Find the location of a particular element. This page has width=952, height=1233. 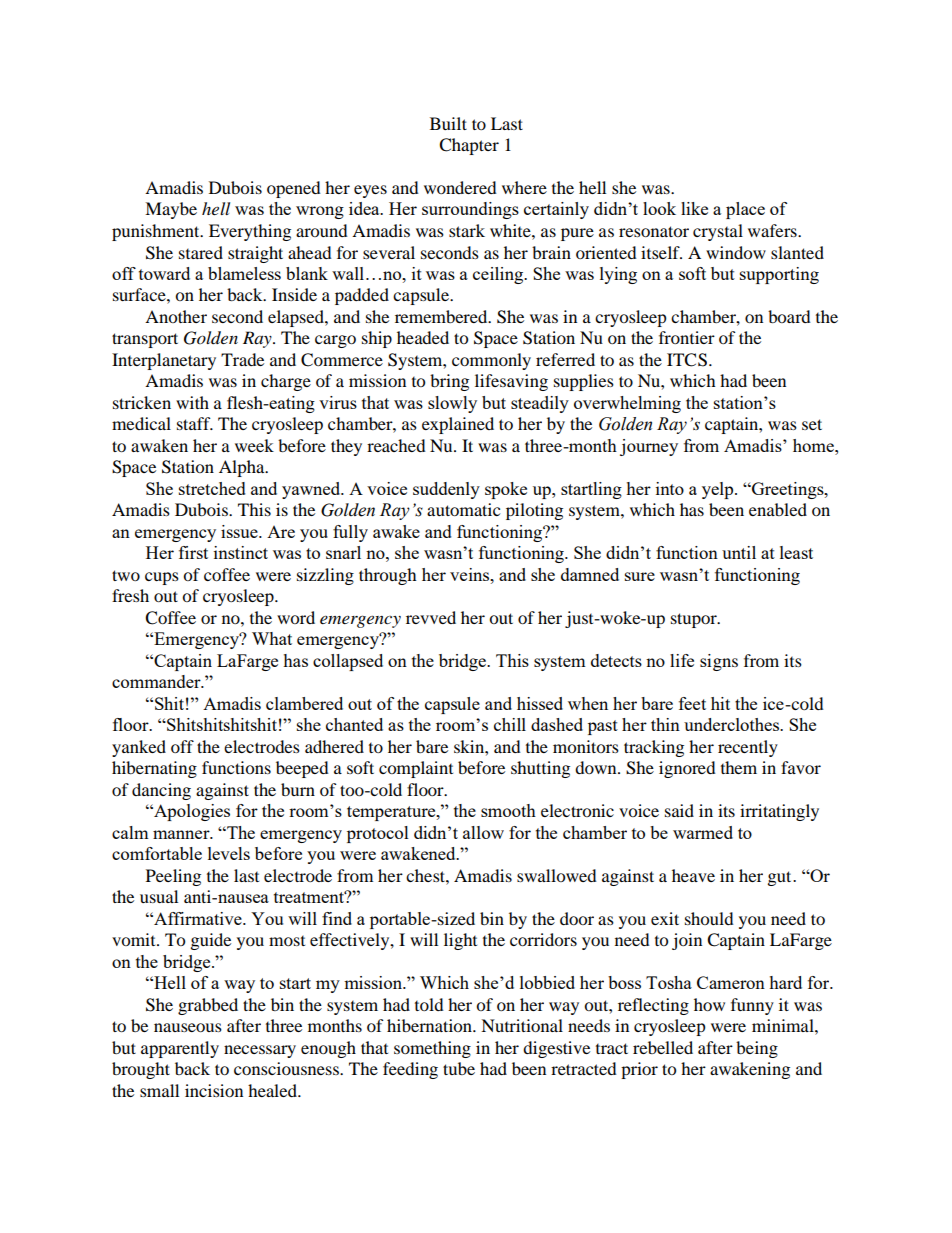

yelp is located at coordinates (719, 490).
